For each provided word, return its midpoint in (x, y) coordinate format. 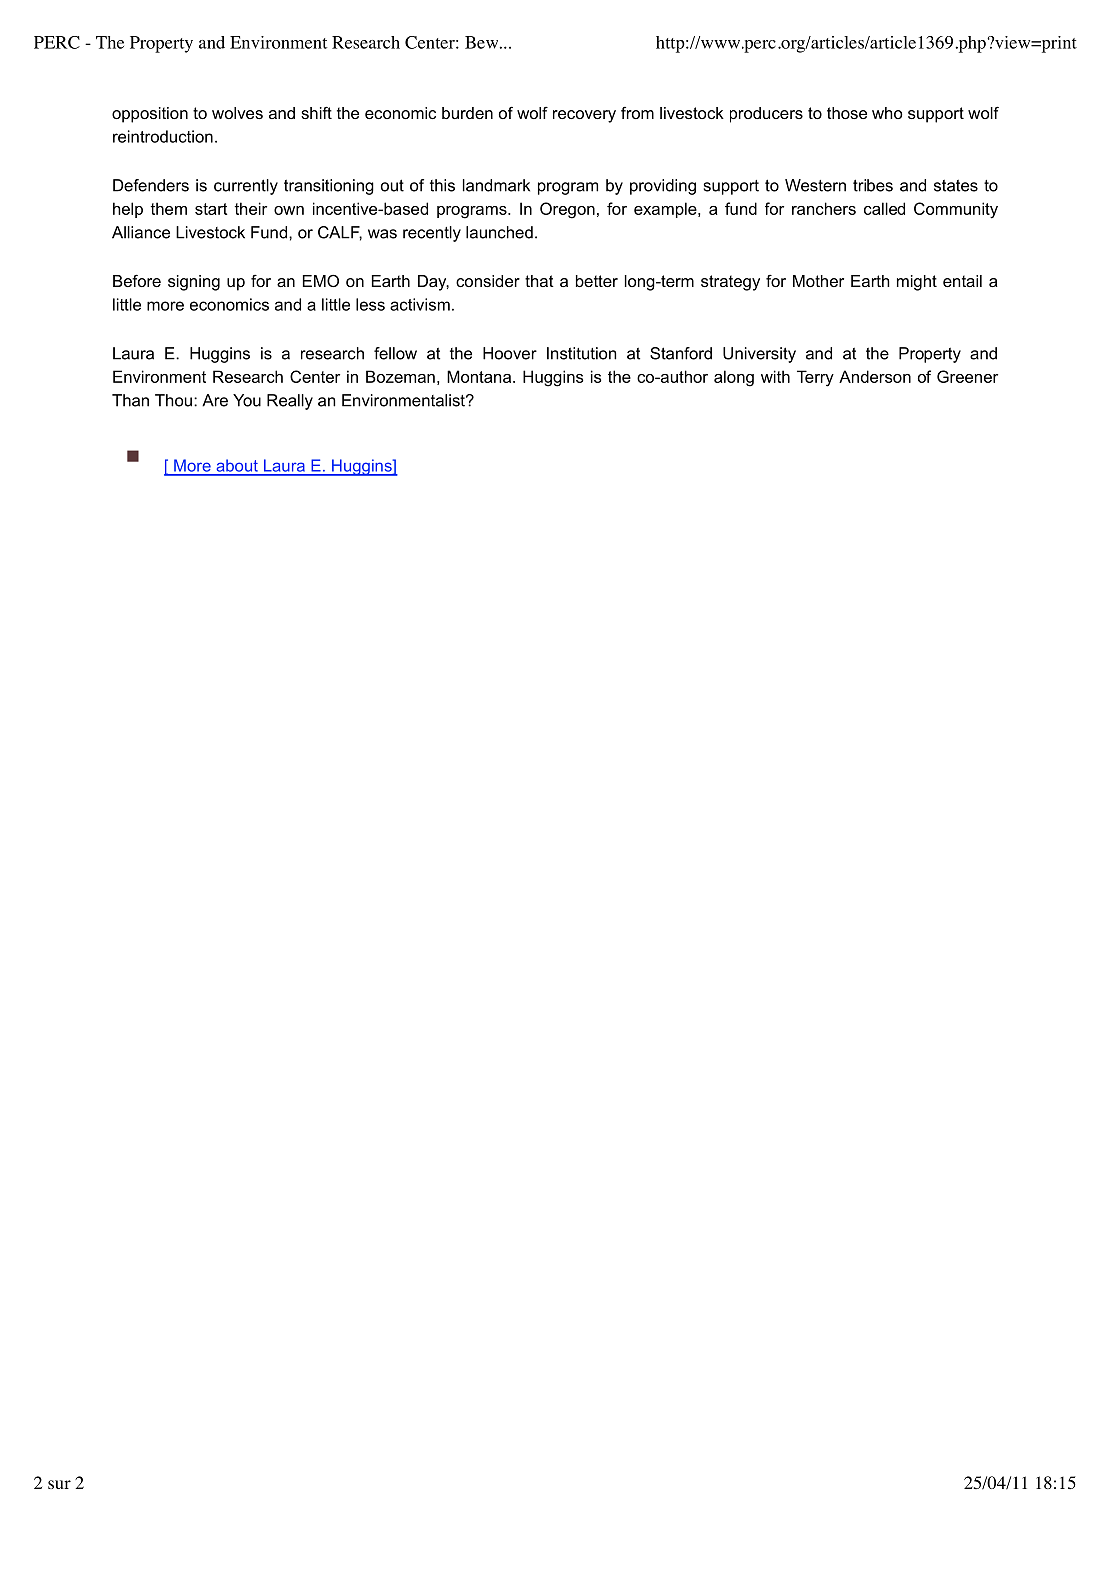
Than (130, 400)
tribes (873, 185)
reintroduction (163, 136)
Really (290, 402)
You (247, 400)
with (775, 376)
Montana (480, 376)
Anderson (875, 376)
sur (59, 1484)
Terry (815, 378)
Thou (173, 400)
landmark (496, 185)
